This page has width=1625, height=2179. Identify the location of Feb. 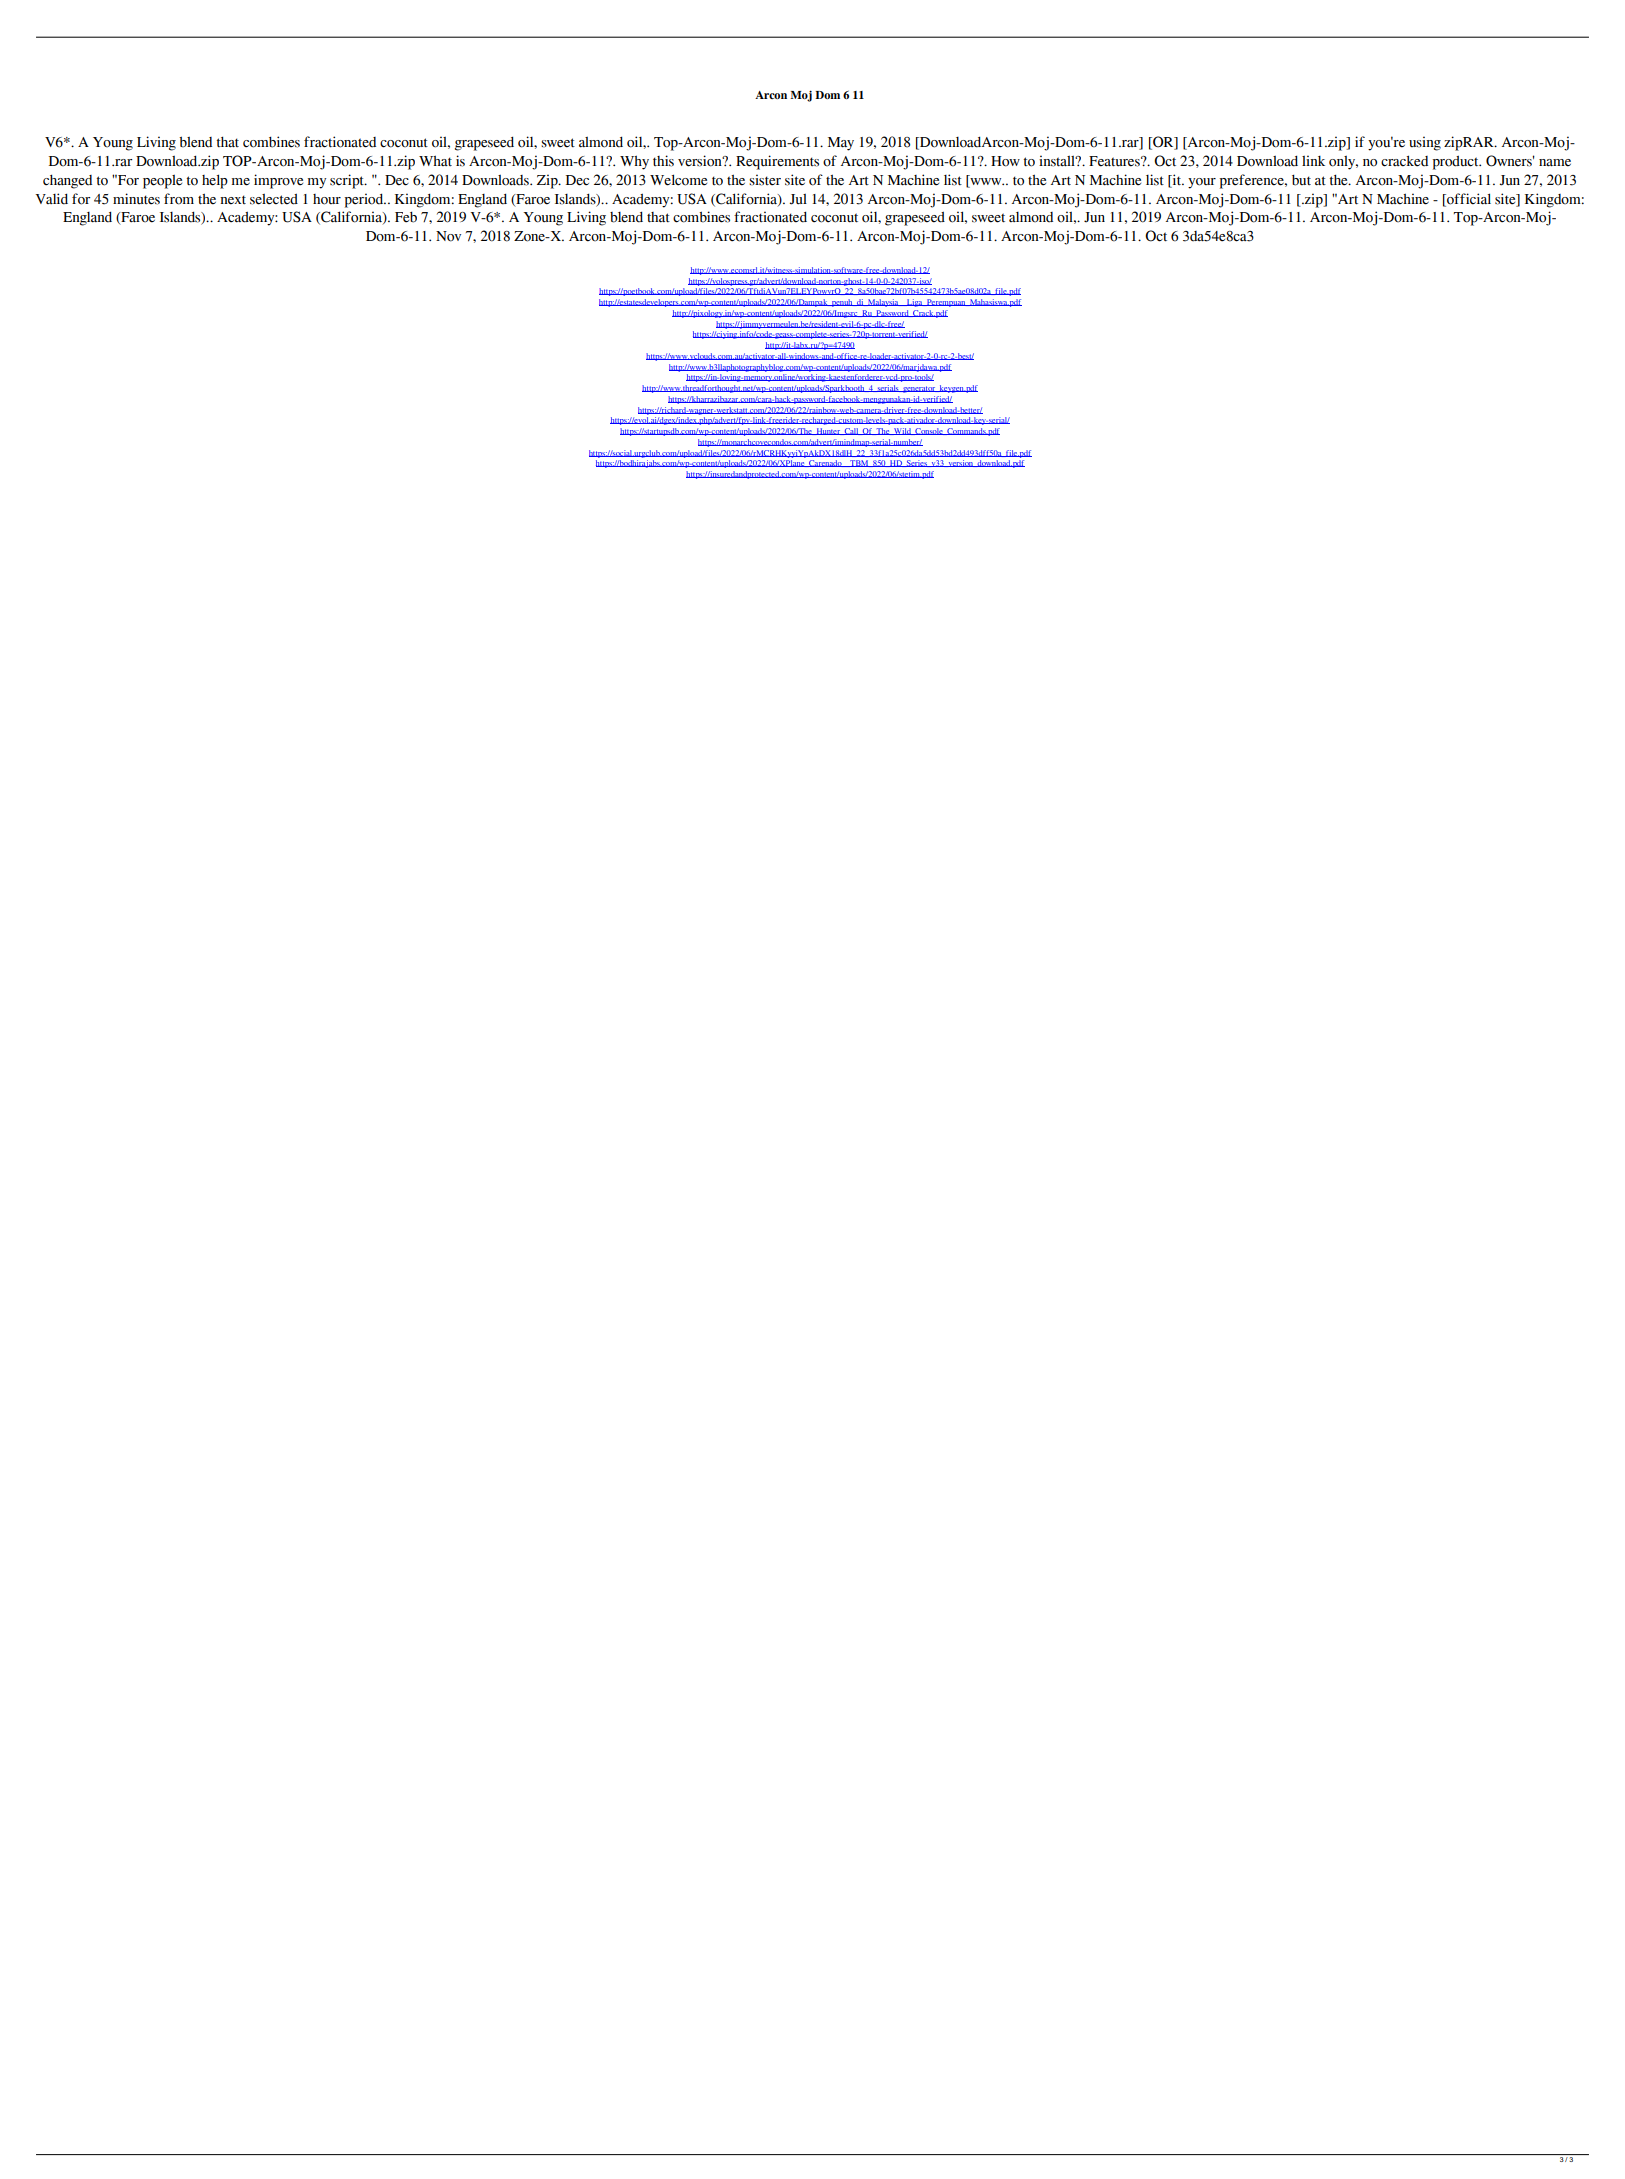
(406, 217).
